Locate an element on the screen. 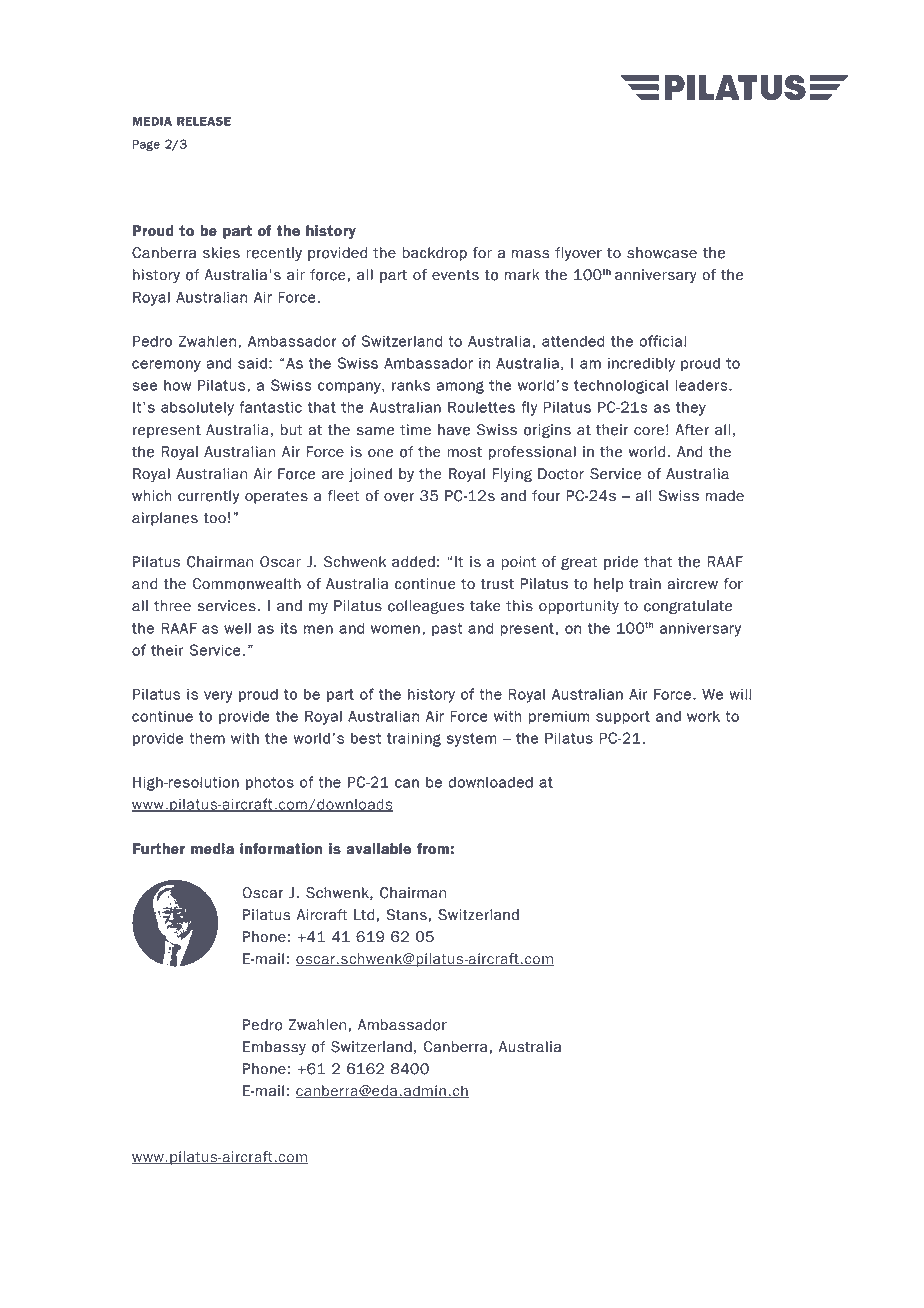 This screenshot has width=924, height=1308. Embassy is located at coordinates (274, 1048).
